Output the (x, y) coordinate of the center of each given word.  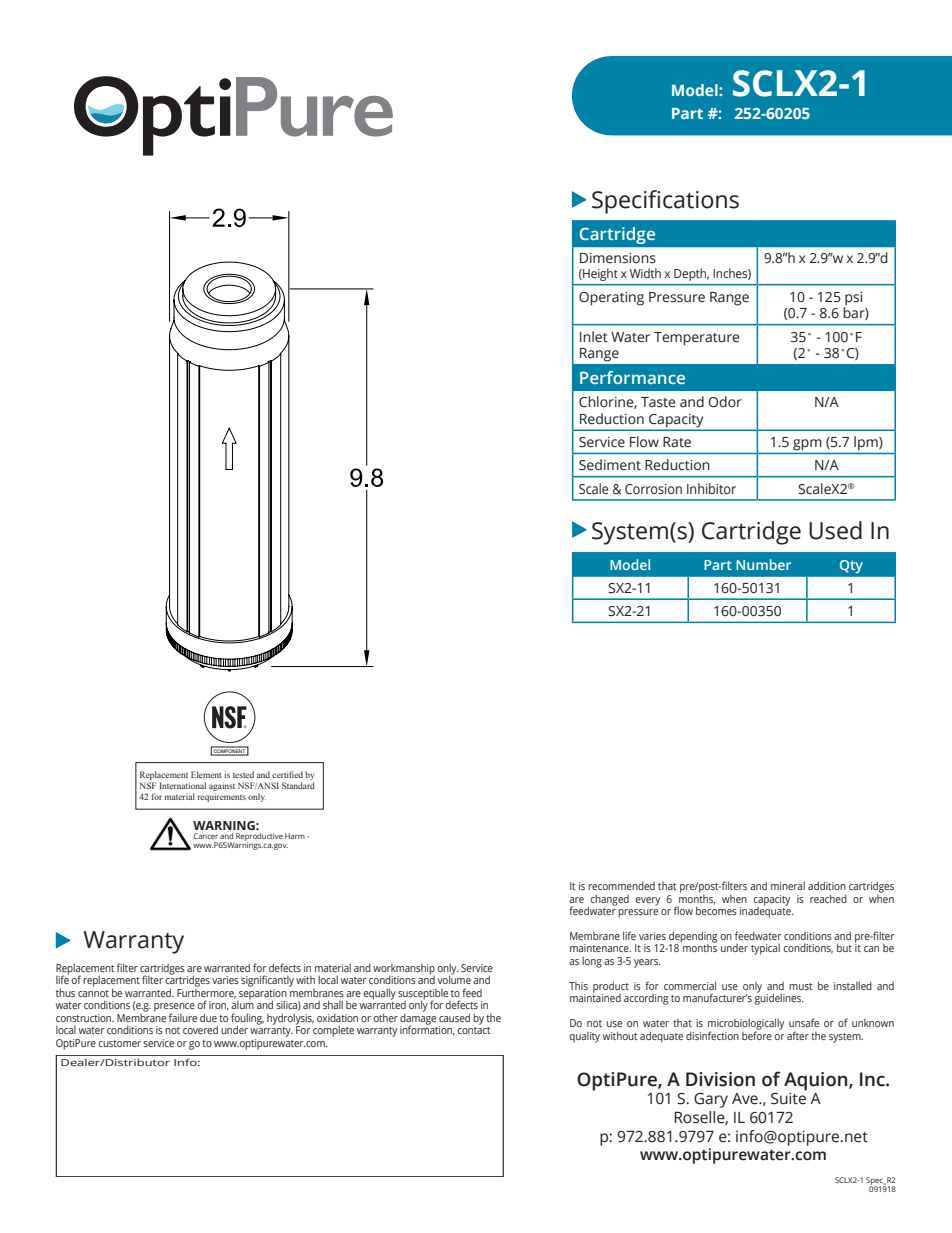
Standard (298, 785)
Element (206, 774)
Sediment (610, 465)
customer (120, 1043)
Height (599, 274)
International (182, 785)
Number (763, 564)
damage (418, 1019)
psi (853, 298)
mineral (788, 885)
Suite (789, 1097)
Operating (611, 299)
